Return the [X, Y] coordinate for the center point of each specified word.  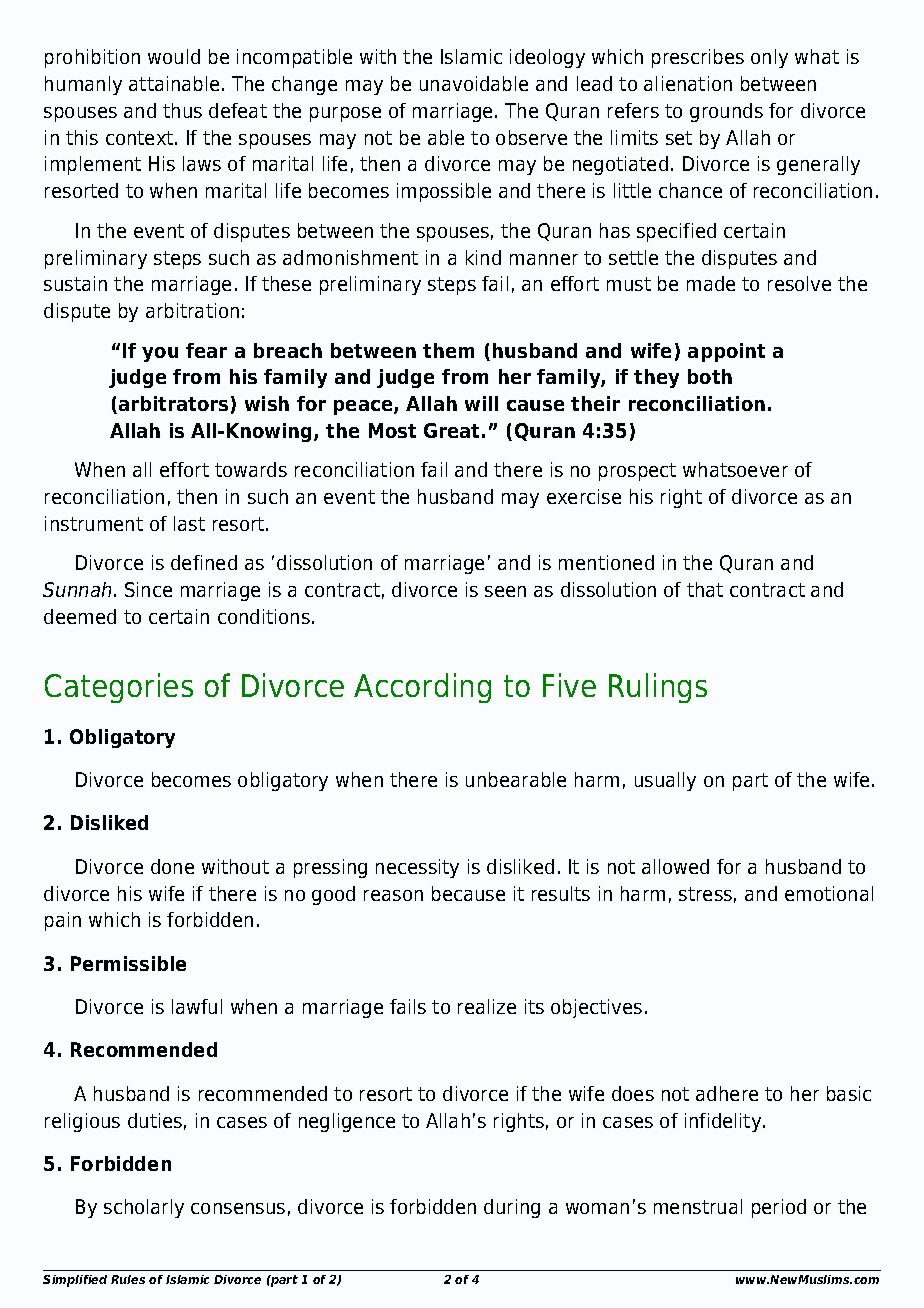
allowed [675, 866]
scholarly [144, 1208]
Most [392, 430]
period [779, 1208]
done [172, 866]
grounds [726, 112]
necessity [417, 868]
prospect [637, 472]
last [189, 523]
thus [182, 110]
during [512, 1208]
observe [531, 137]
